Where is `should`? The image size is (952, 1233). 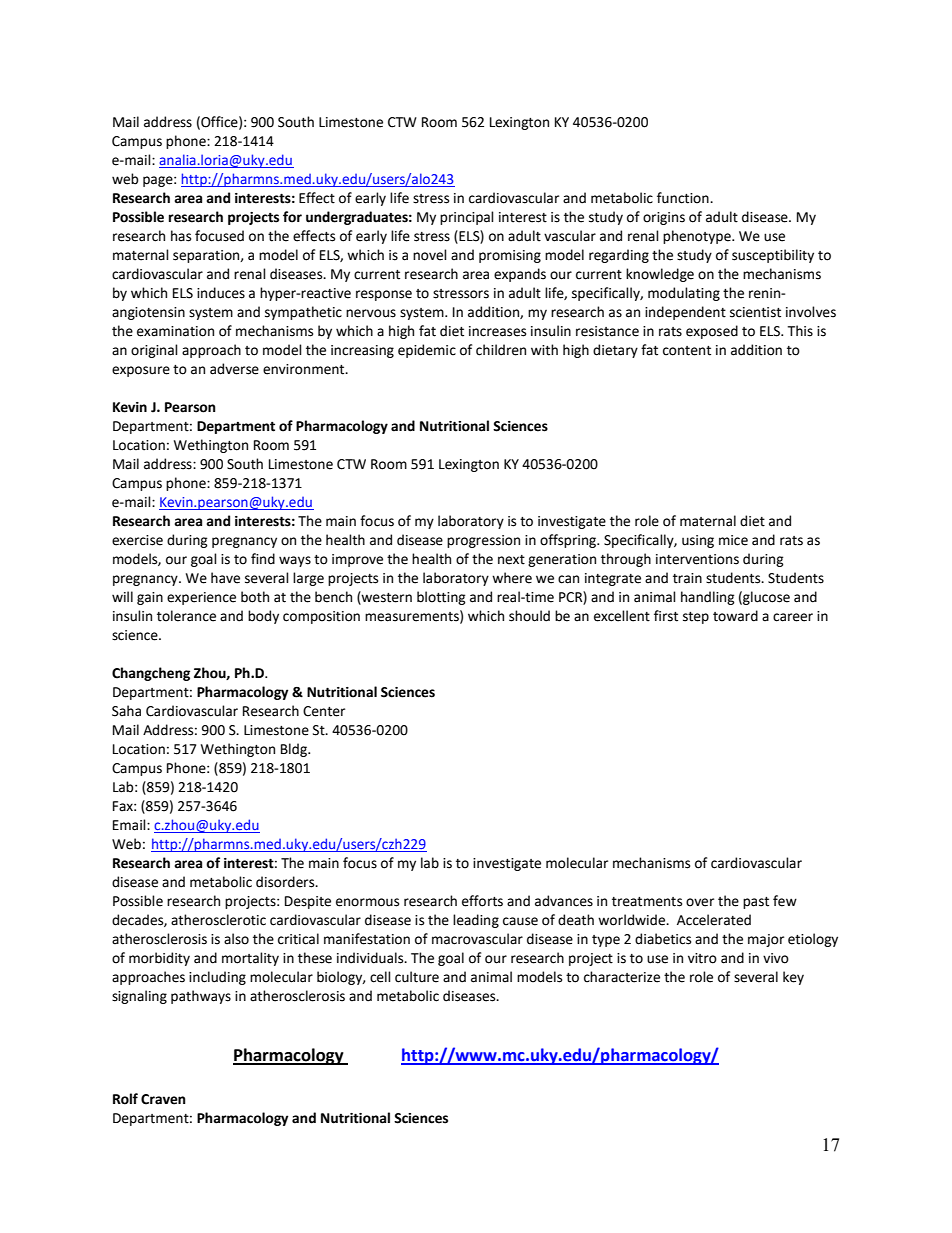 should is located at coordinates (529, 616).
